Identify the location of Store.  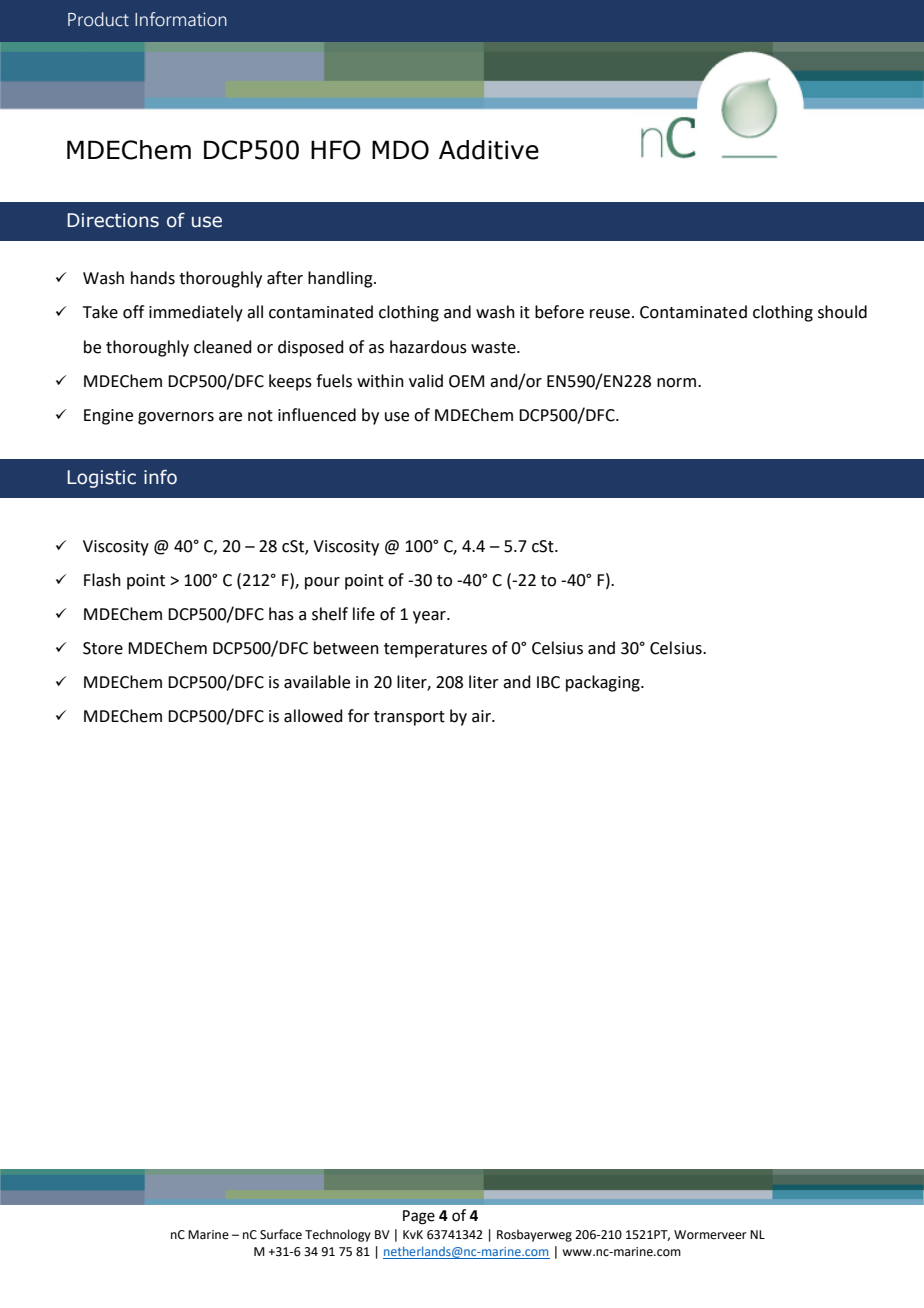
(103, 648).
